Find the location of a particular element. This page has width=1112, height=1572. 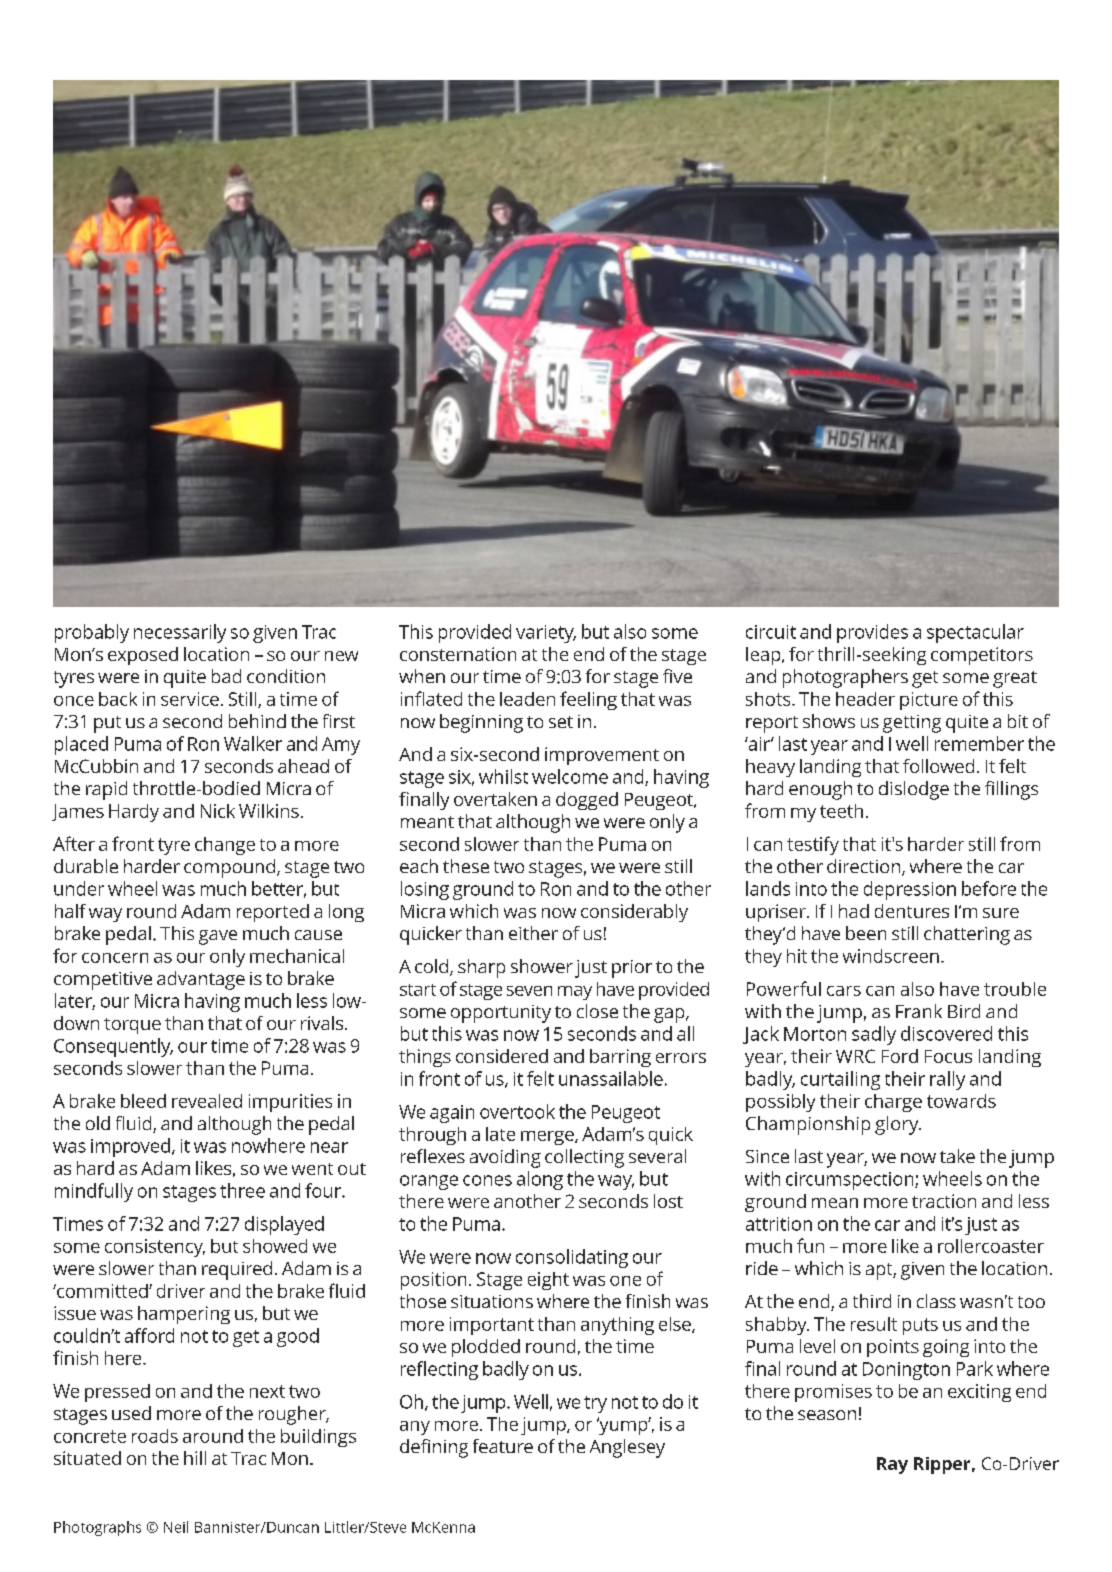

feature is located at coordinates (503, 1446).
